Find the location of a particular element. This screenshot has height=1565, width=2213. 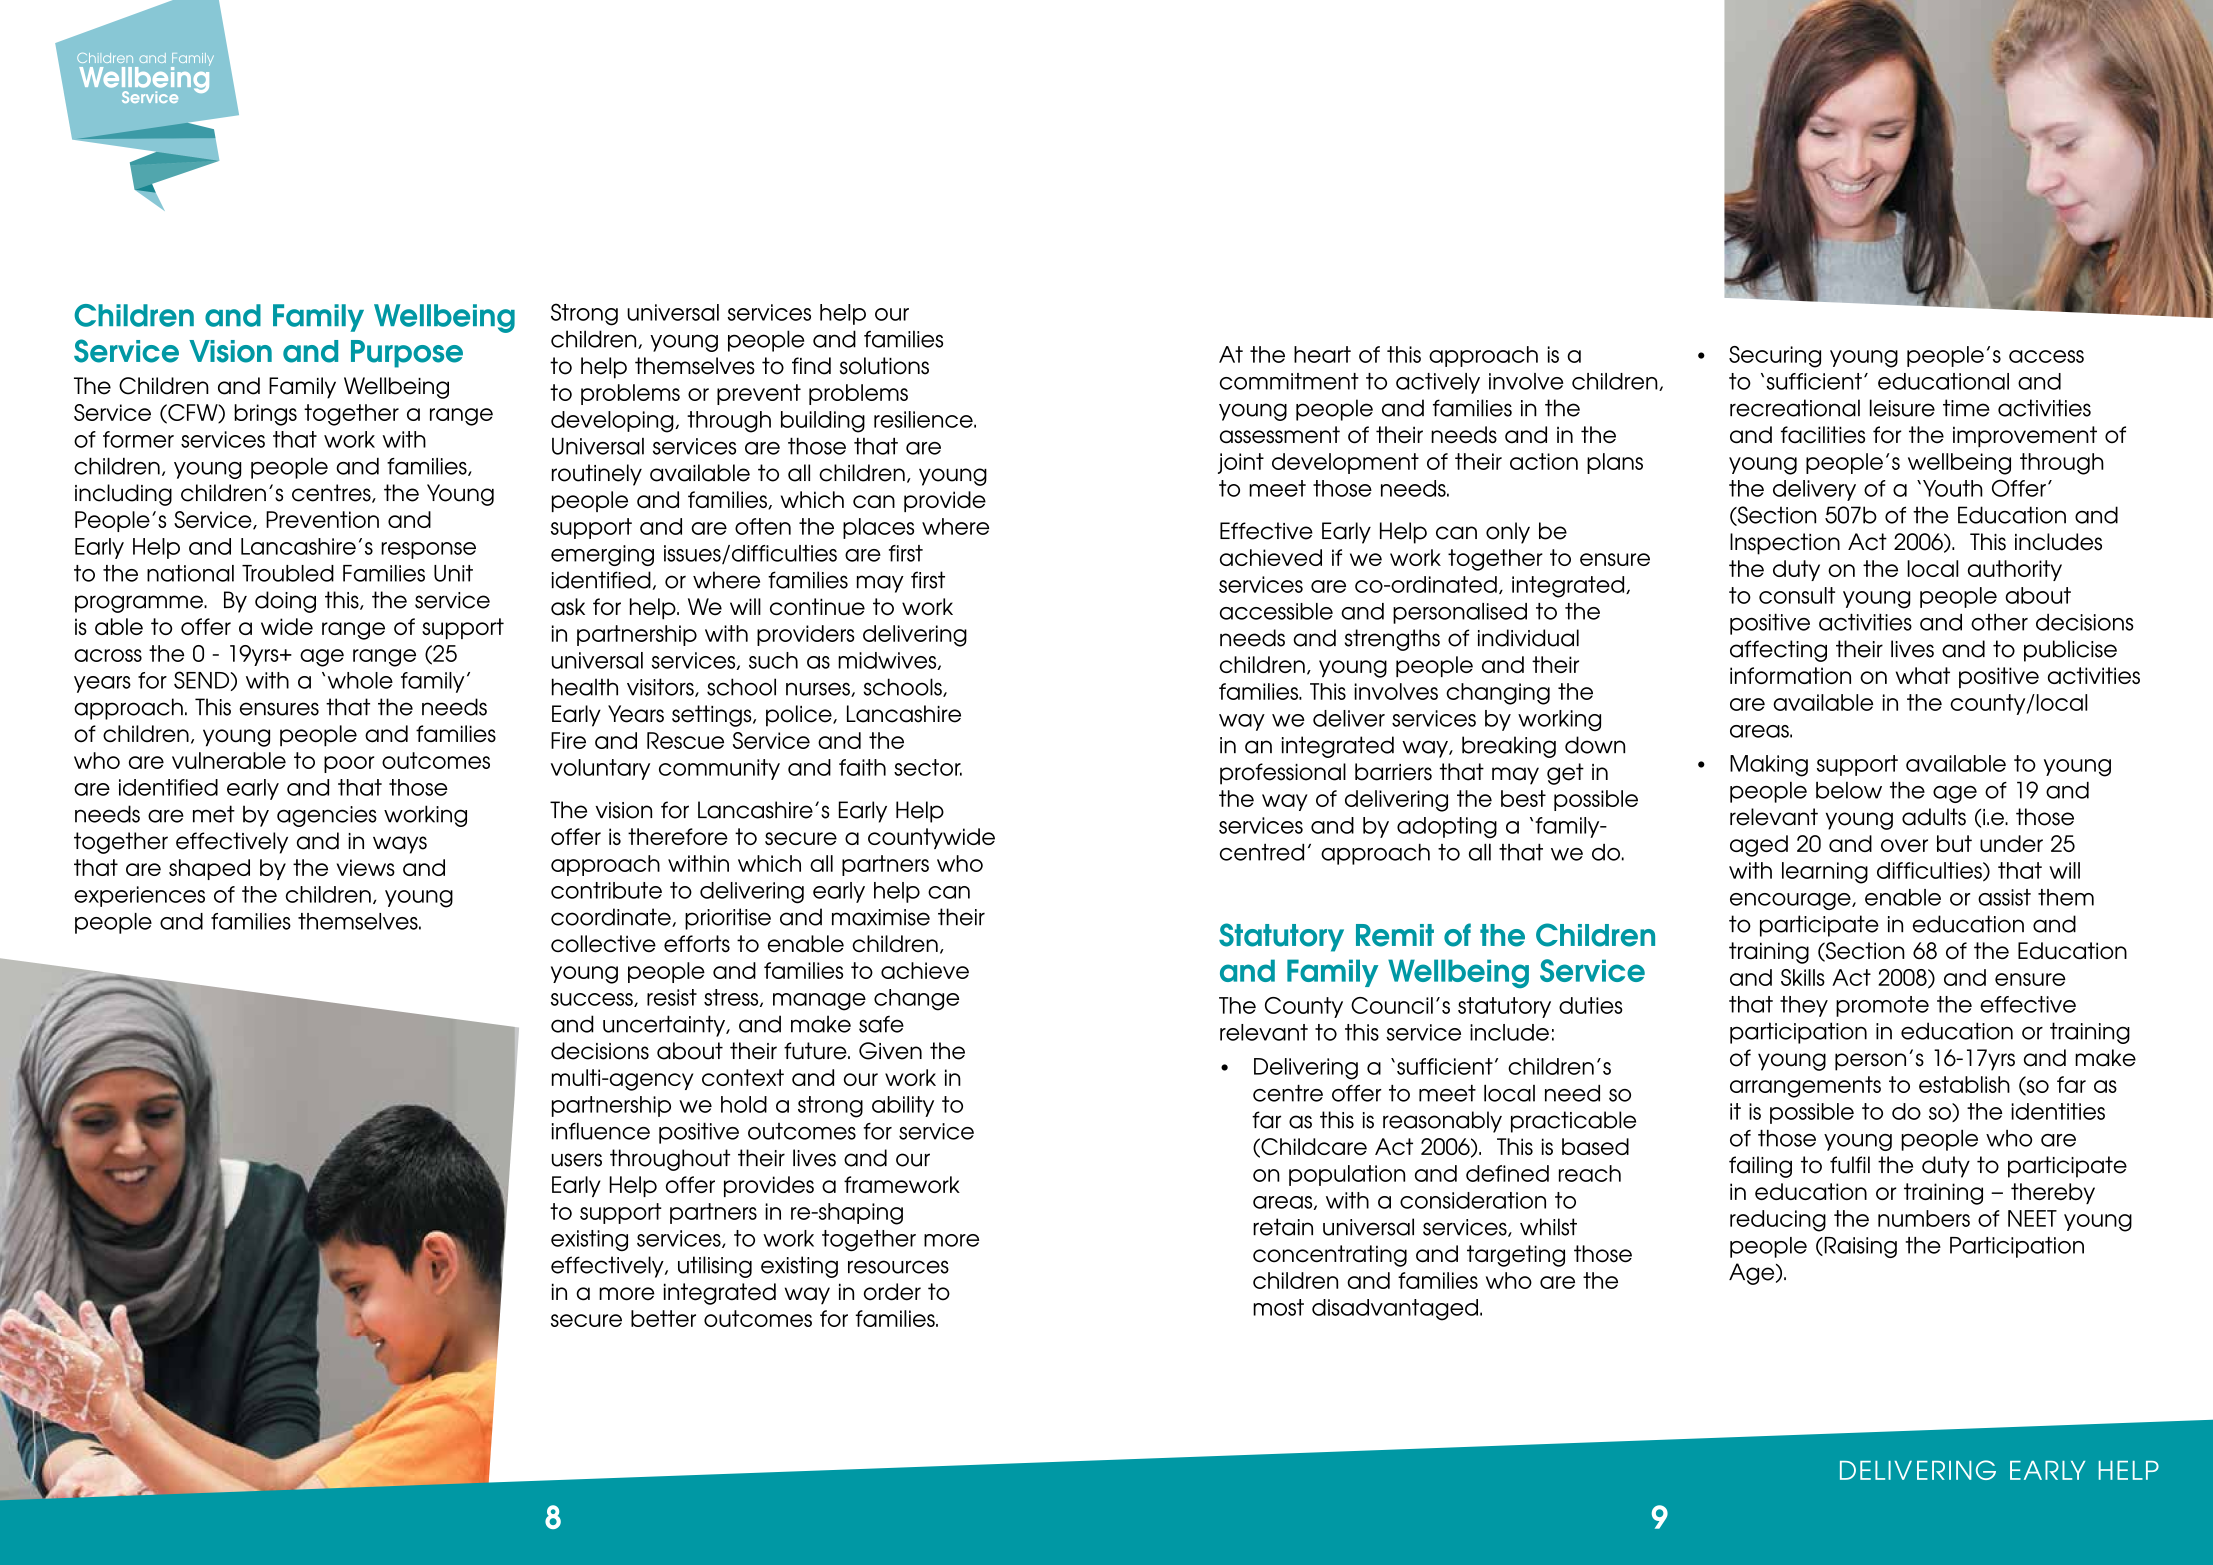

commitment is located at coordinates (1289, 381).
